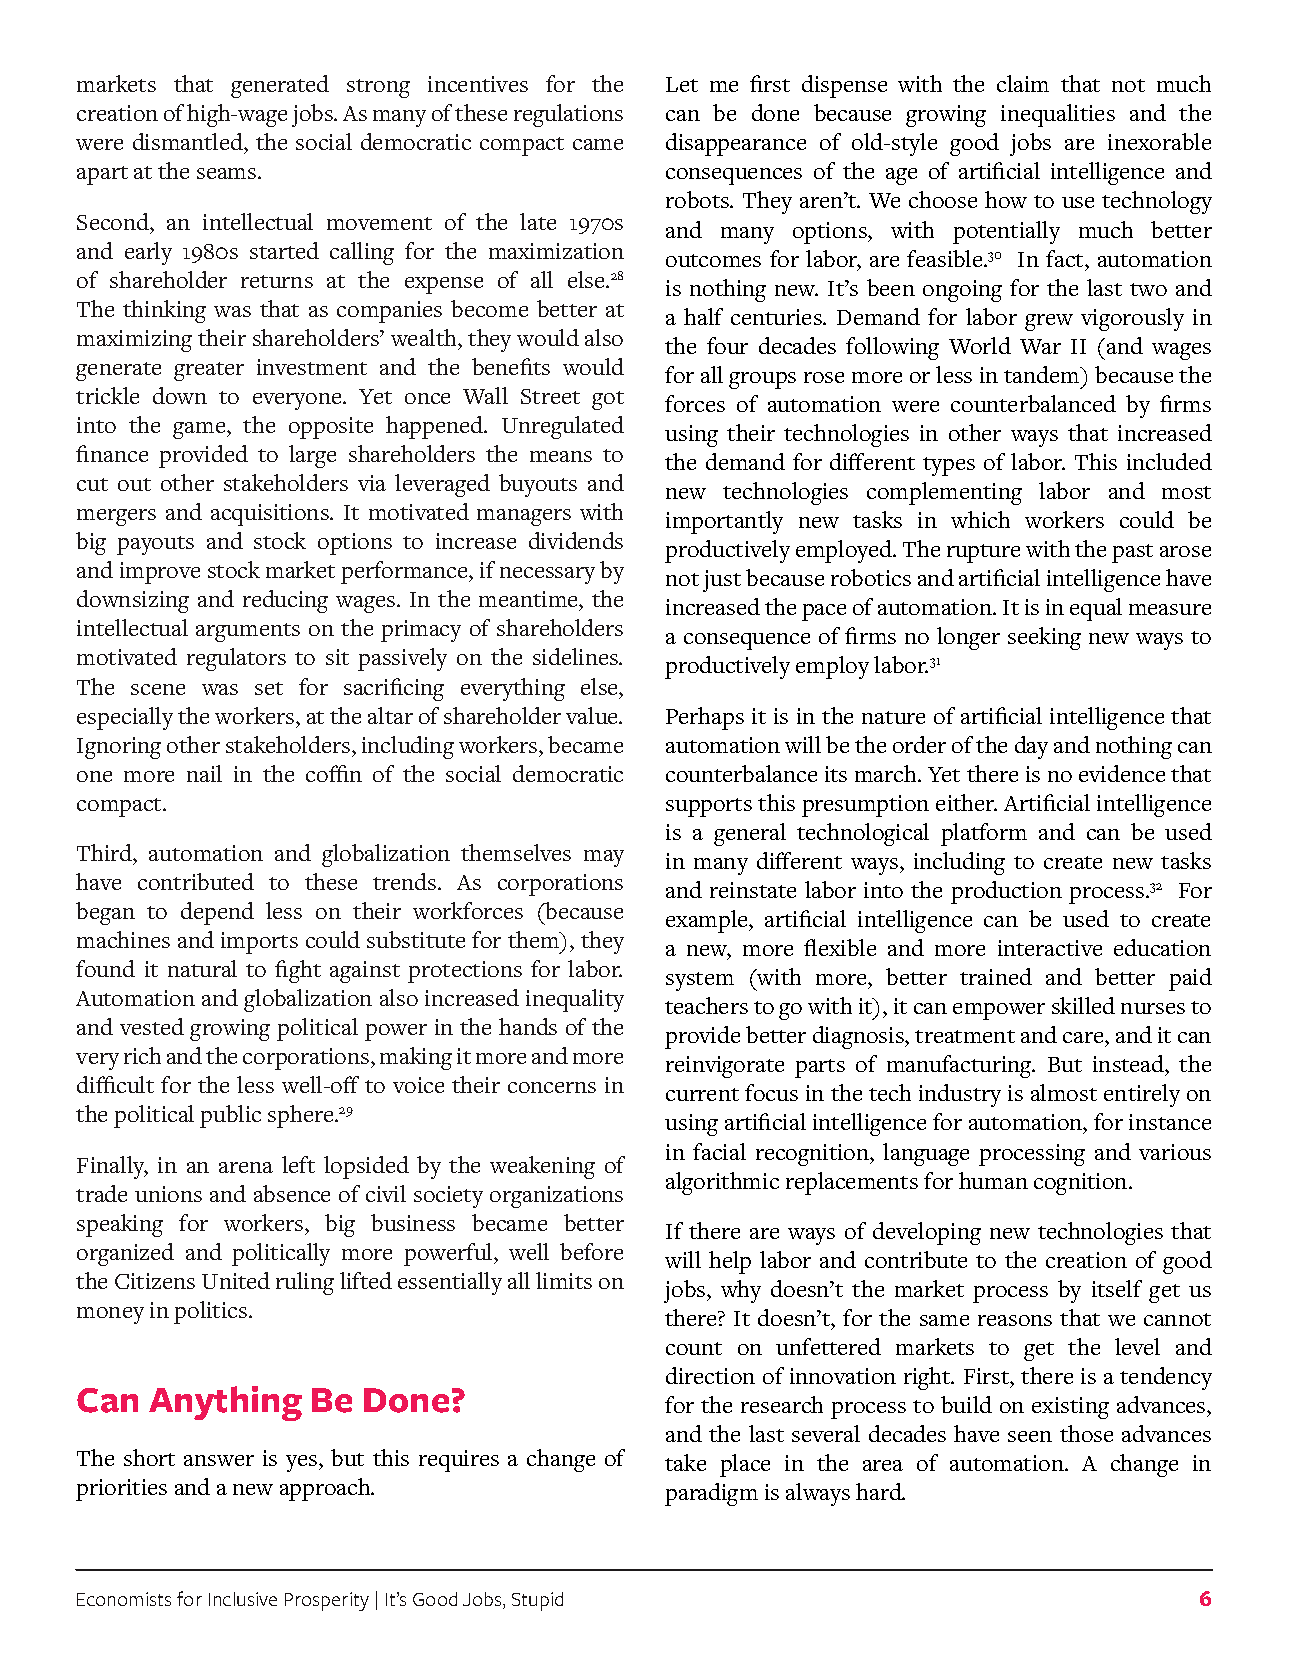 The height and width of the document is (1668, 1289). What do you see at coordinates (702, 1094) in the document?
I see `current` at bounding box center [702, 1094].
